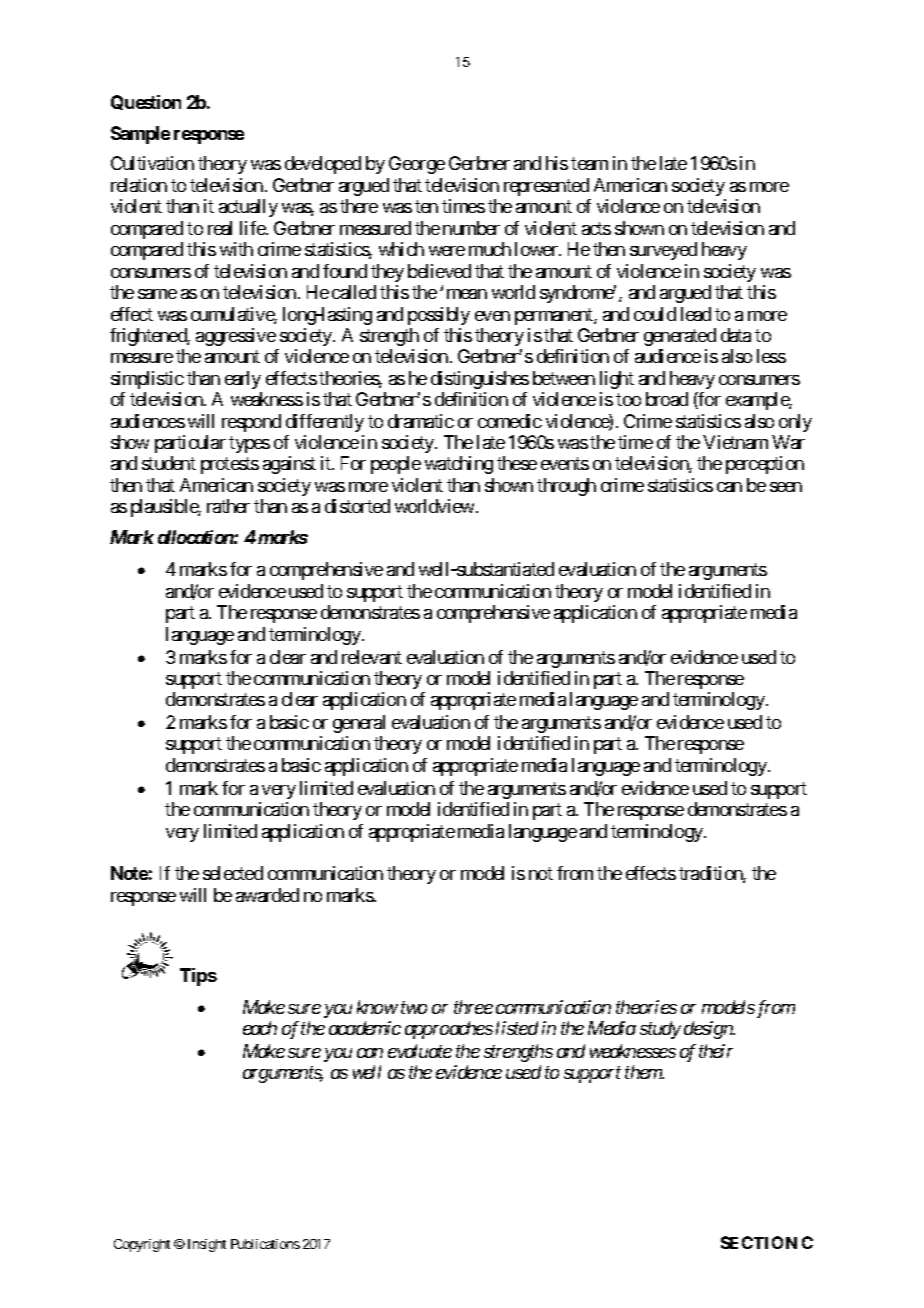 The width and height of the document is (924, 1308). Describe the element at coordinates (243, 380) in the document. I see `early` at that location.
